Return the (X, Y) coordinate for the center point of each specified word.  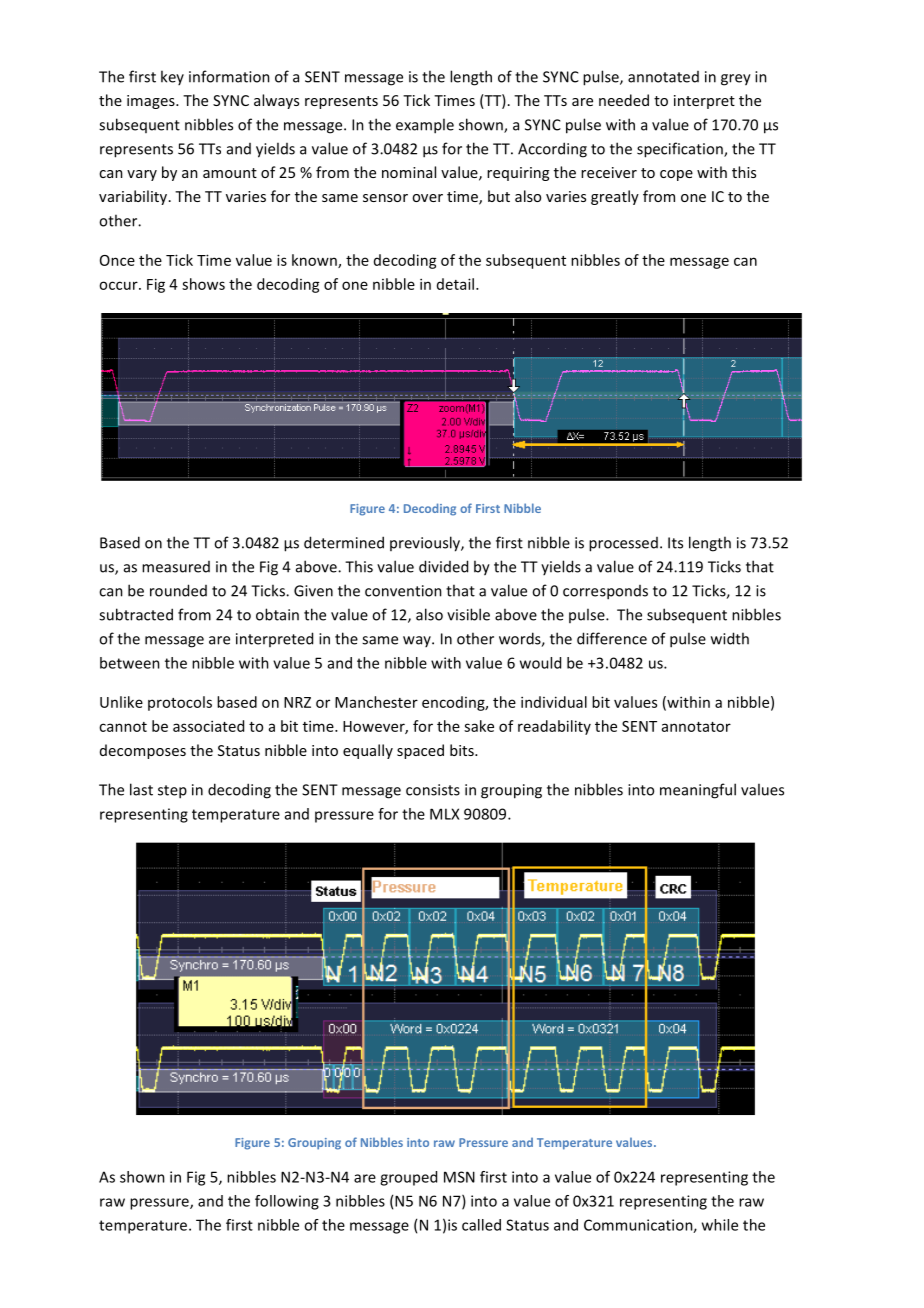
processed (623, 544)
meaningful (698, 791)
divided (443, 566)
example (425, 126)
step (172, 792)
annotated (663, 77)
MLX (444, 814)
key (172, 77)
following (287, 1202)
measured (176, 567)
